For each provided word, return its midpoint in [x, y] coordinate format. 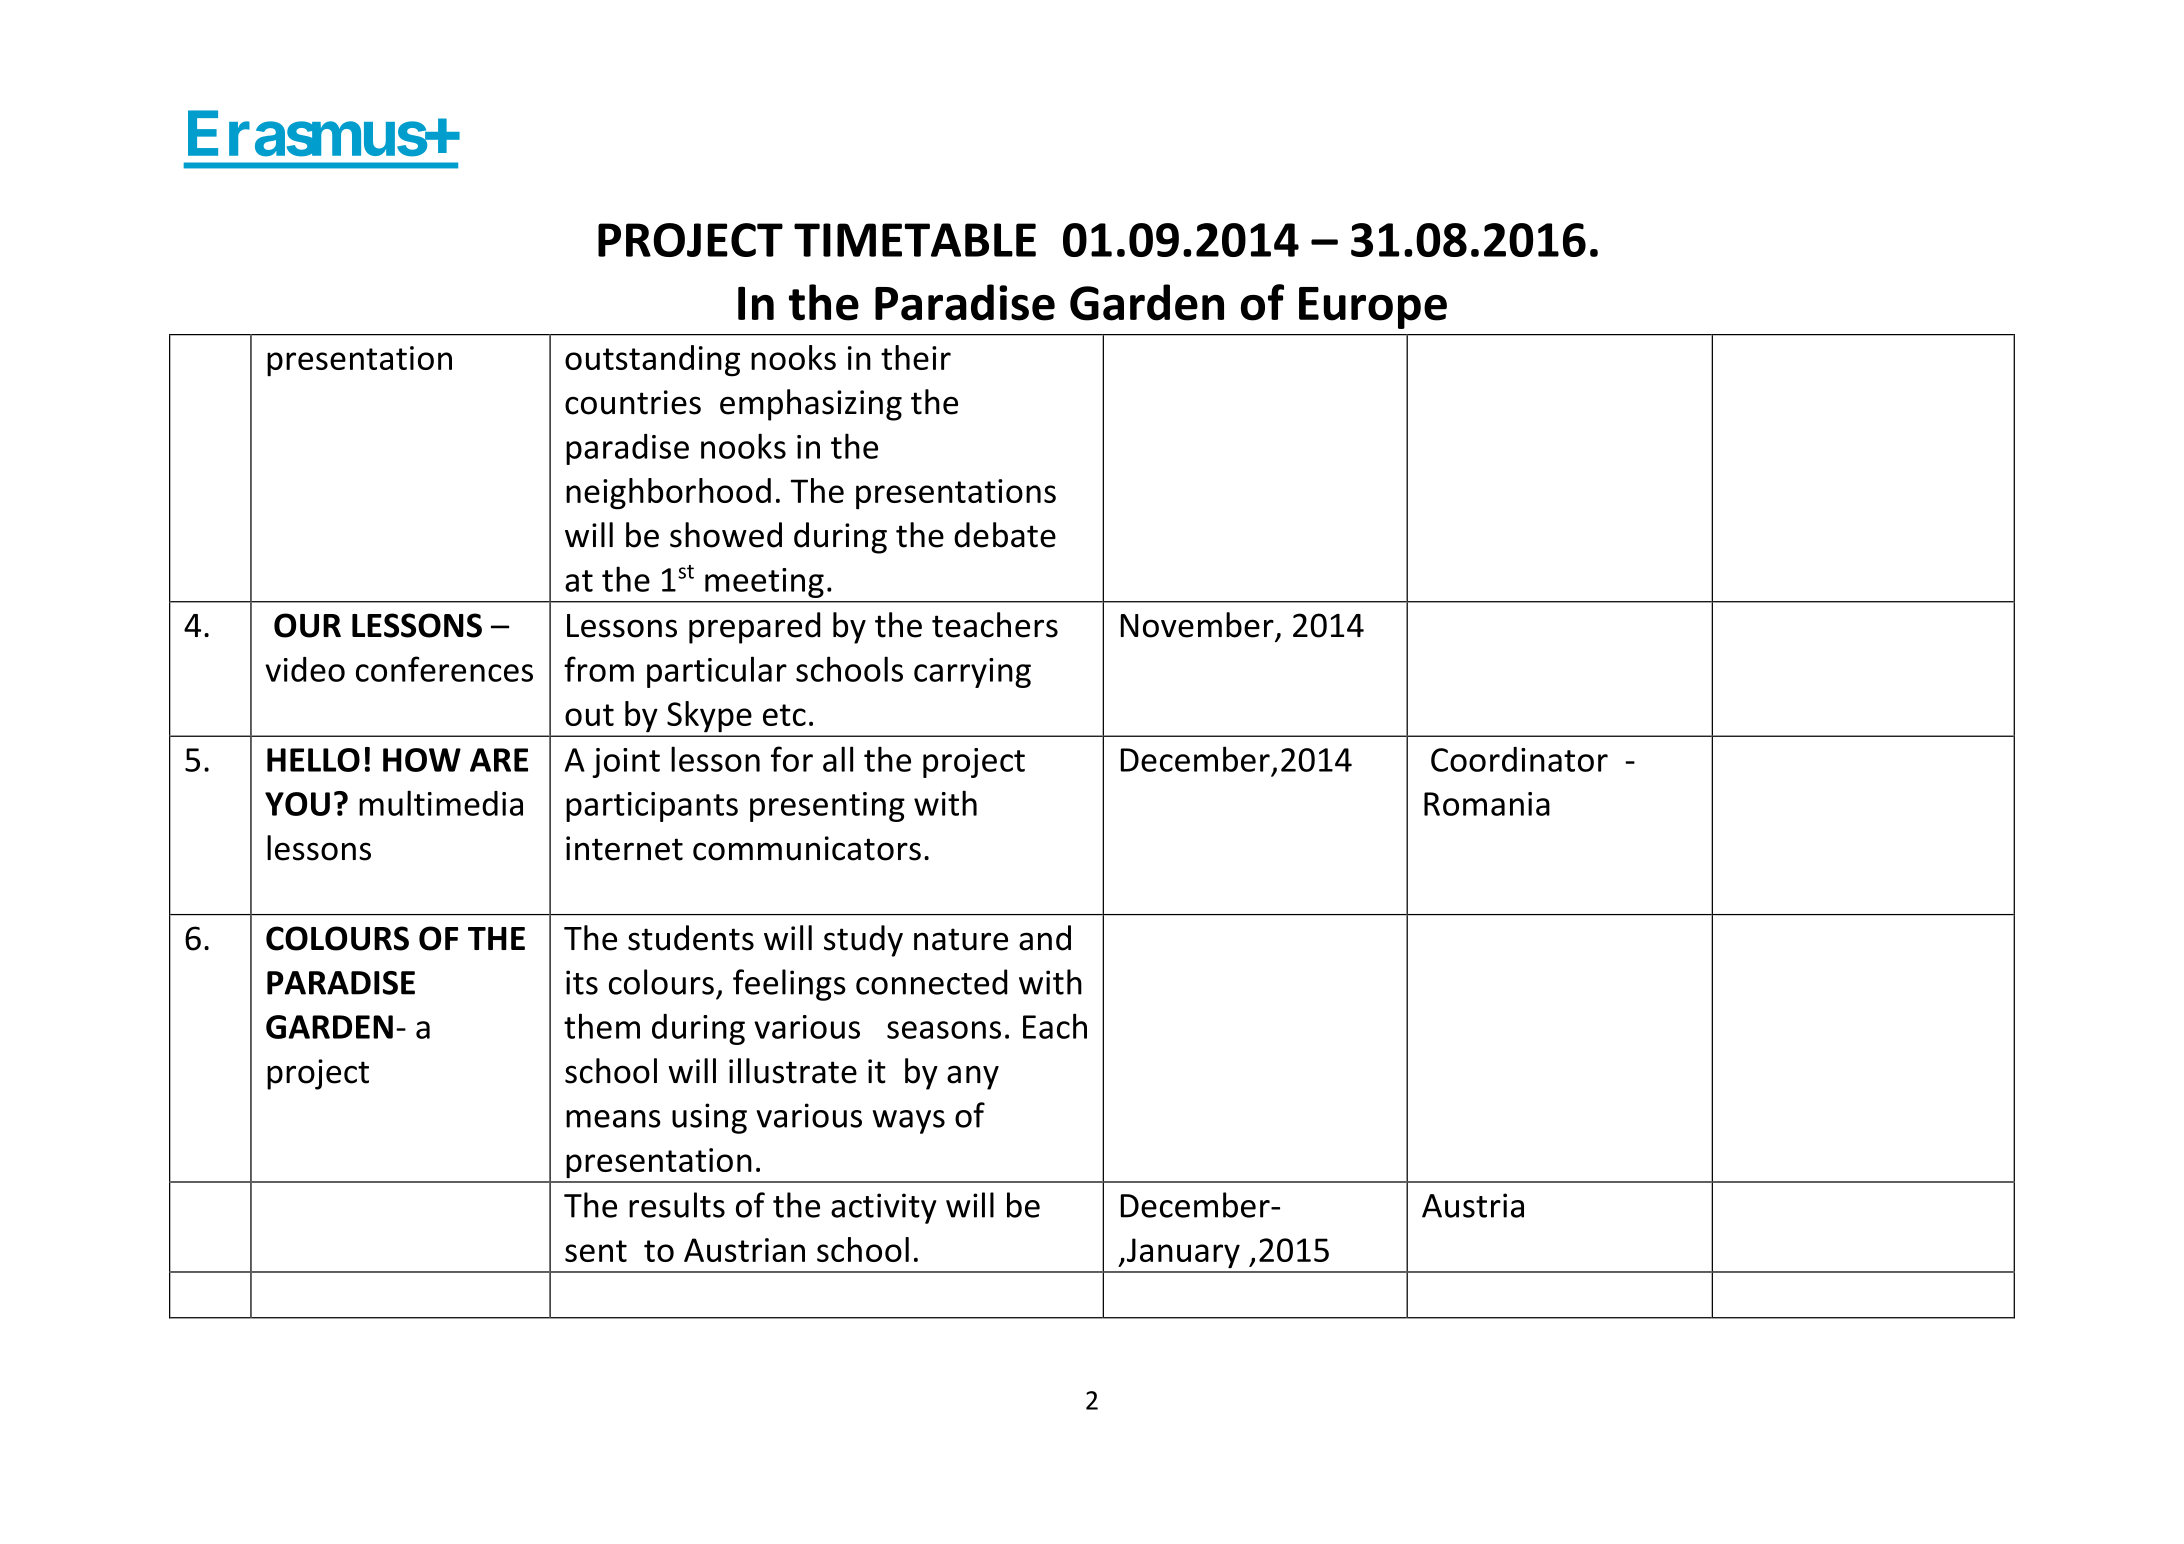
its [582, 982]
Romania [1487, 804]
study [863, 941]
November [1197, 625]
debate [1005, 535]
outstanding [652, 361]
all [838, 759]
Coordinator [1519, 759]
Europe [1373, 308]
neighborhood [668, 494]
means [613, 1119]
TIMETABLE [915, 240]
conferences [444, 669]
